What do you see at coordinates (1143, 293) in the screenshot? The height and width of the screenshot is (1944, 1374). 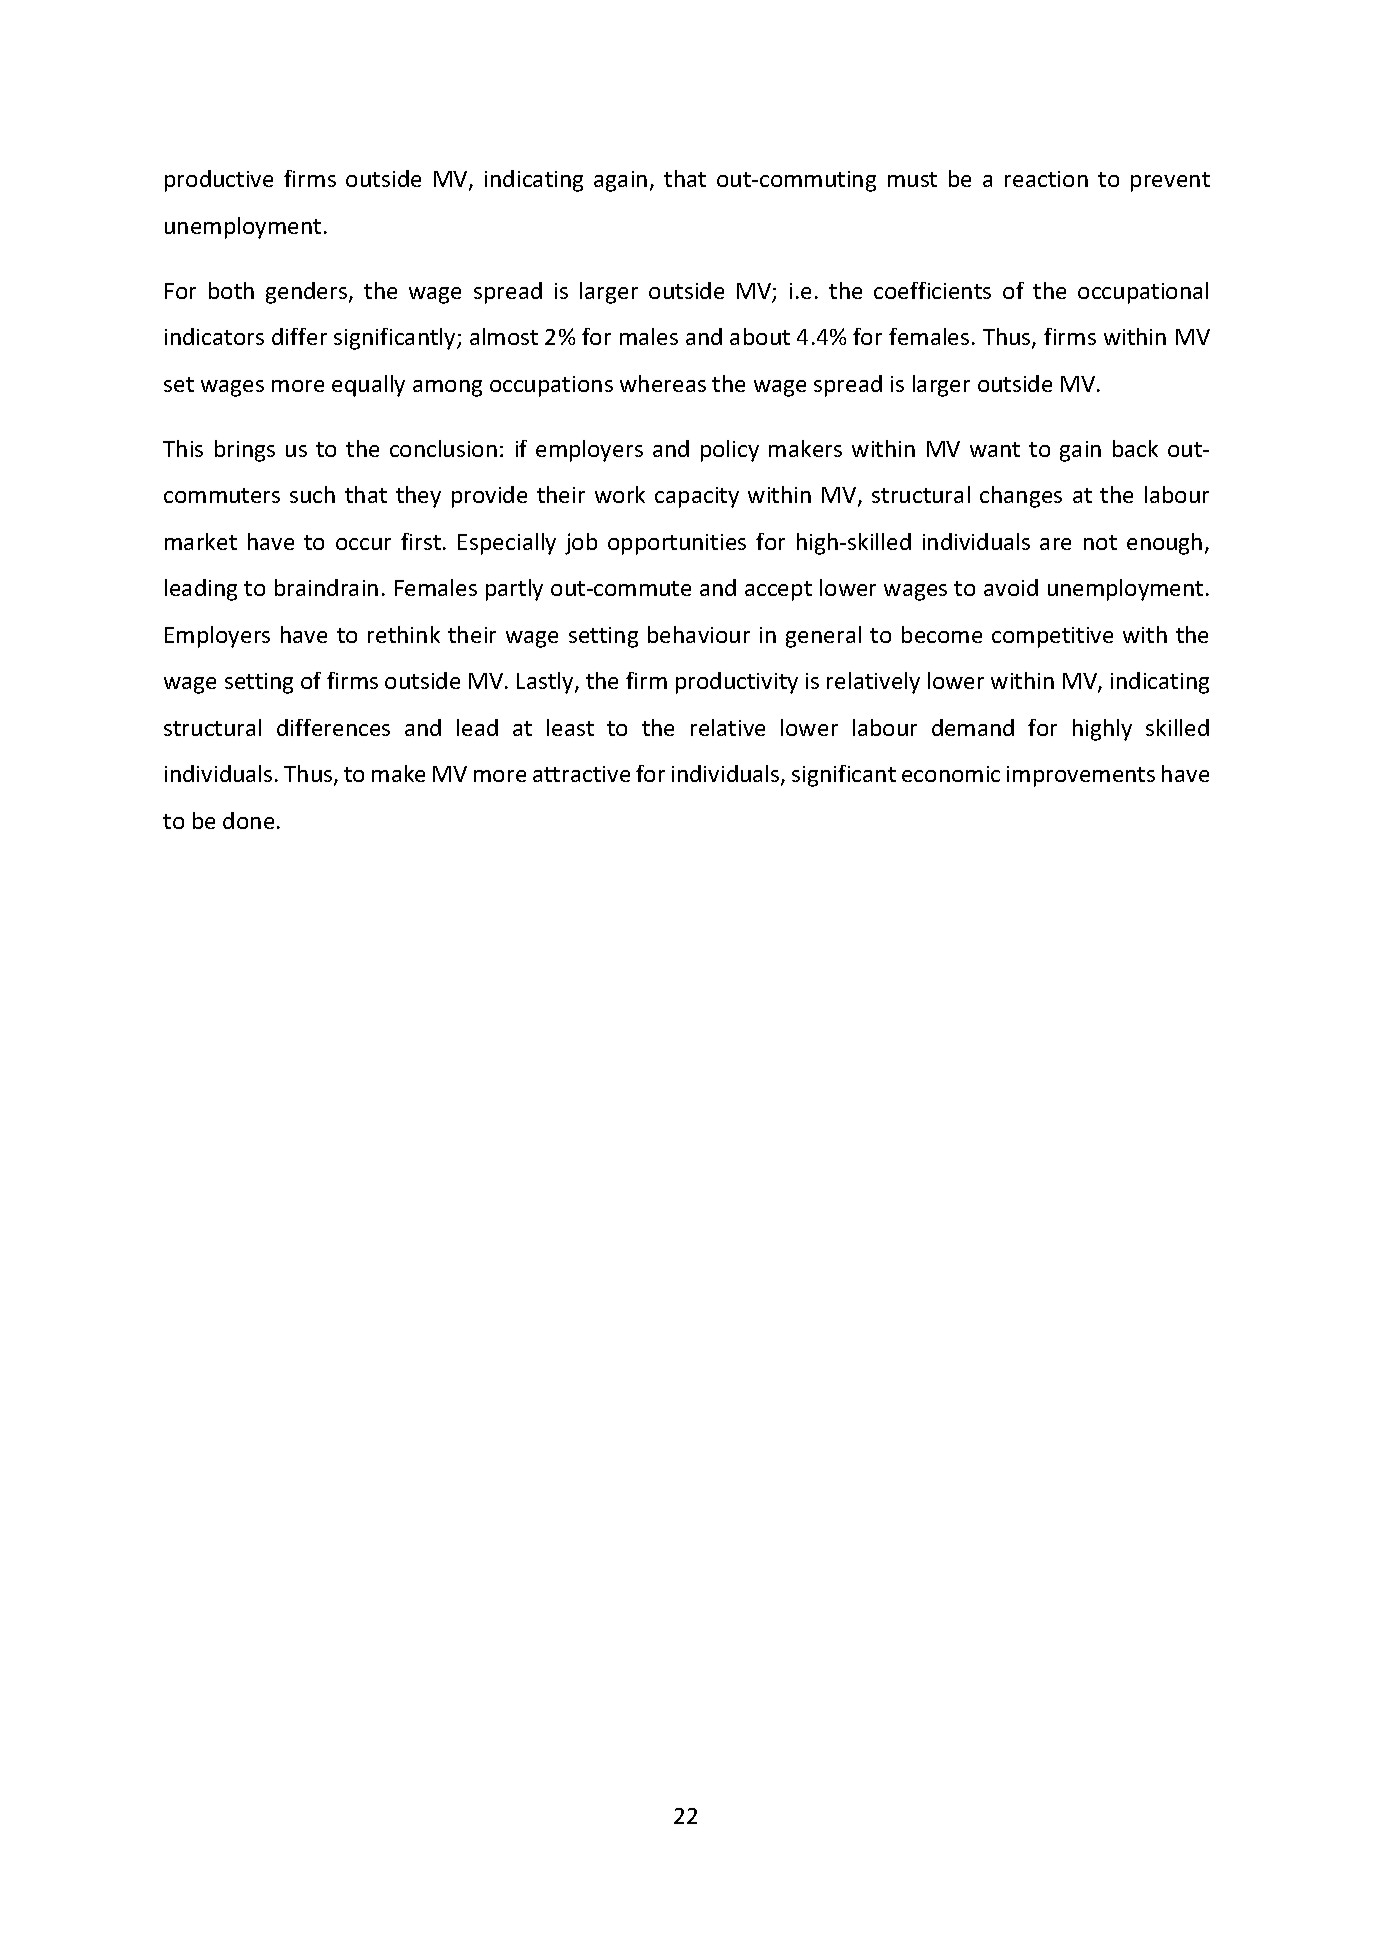 I see `occupational` at bounding box center [1143, 293].
